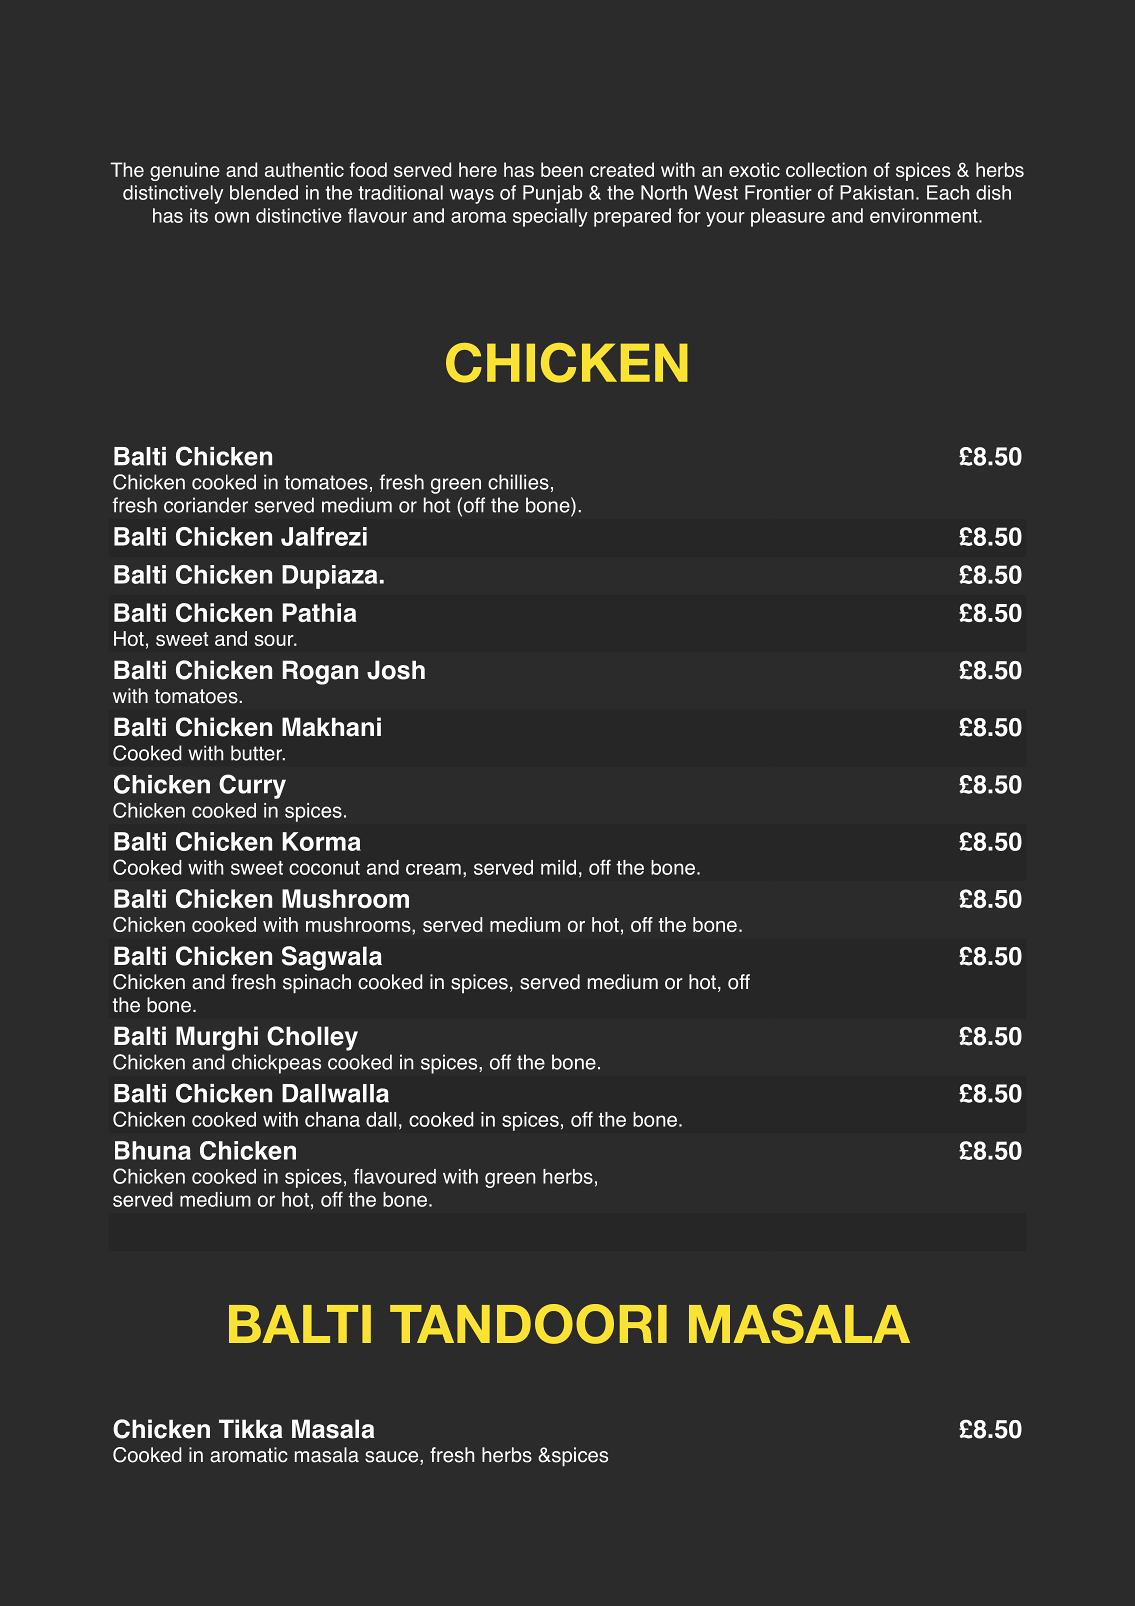  I want to click on TANDOORI, so click(528, 1324).
